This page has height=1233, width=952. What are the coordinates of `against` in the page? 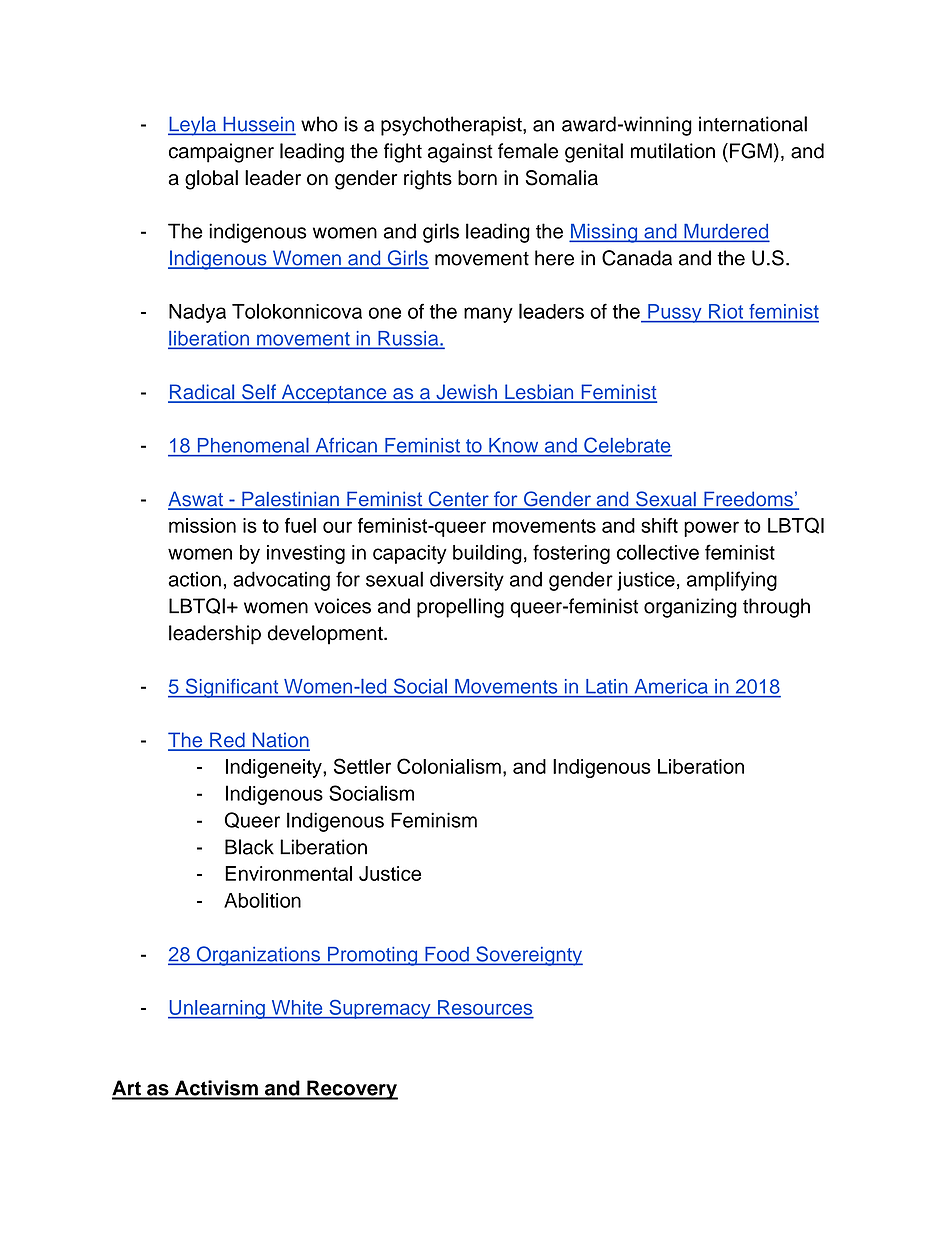 It's located at (460, 153).
